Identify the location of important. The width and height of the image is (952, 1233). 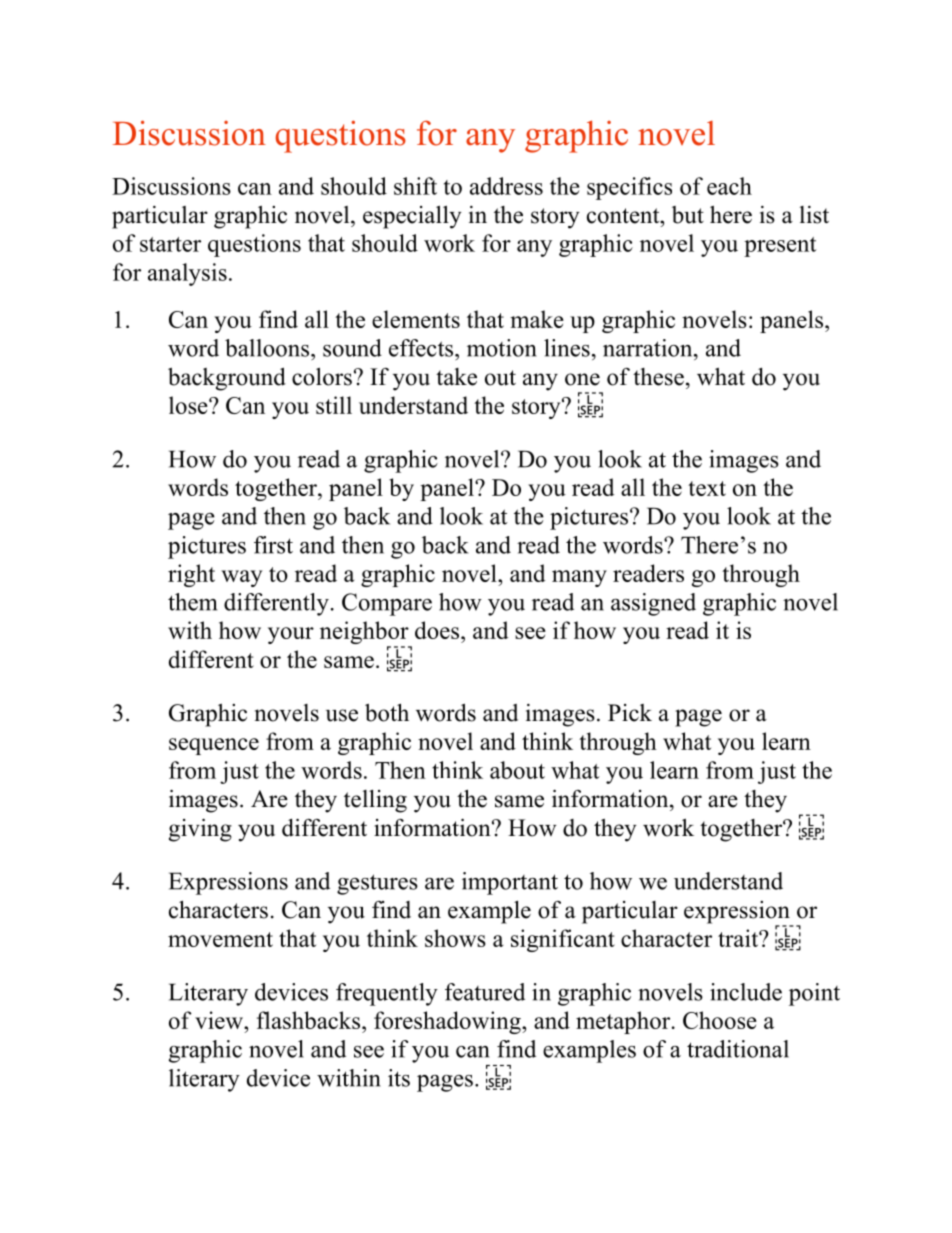
(510, 883).
